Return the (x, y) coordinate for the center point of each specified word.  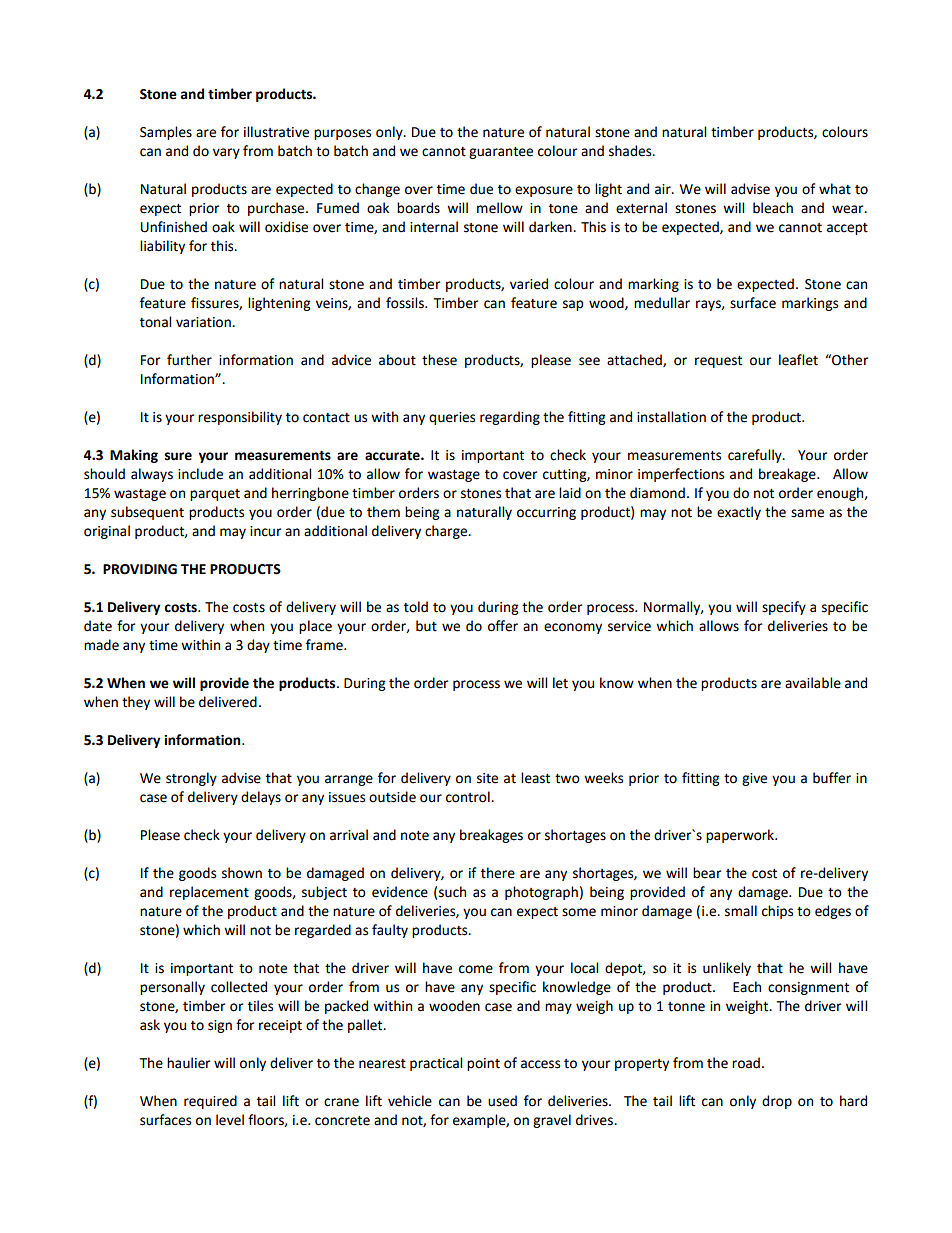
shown (242, 873)
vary (226, 153)
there (498, 873)
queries (452, 418)
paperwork (741, 836)
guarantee (501, 153)
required (210, 1102)
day (258, 646)
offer (503, 626)
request (718, 362)
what (835, 189)
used (502, 1101)
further (189, 360)
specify (784, 608)
